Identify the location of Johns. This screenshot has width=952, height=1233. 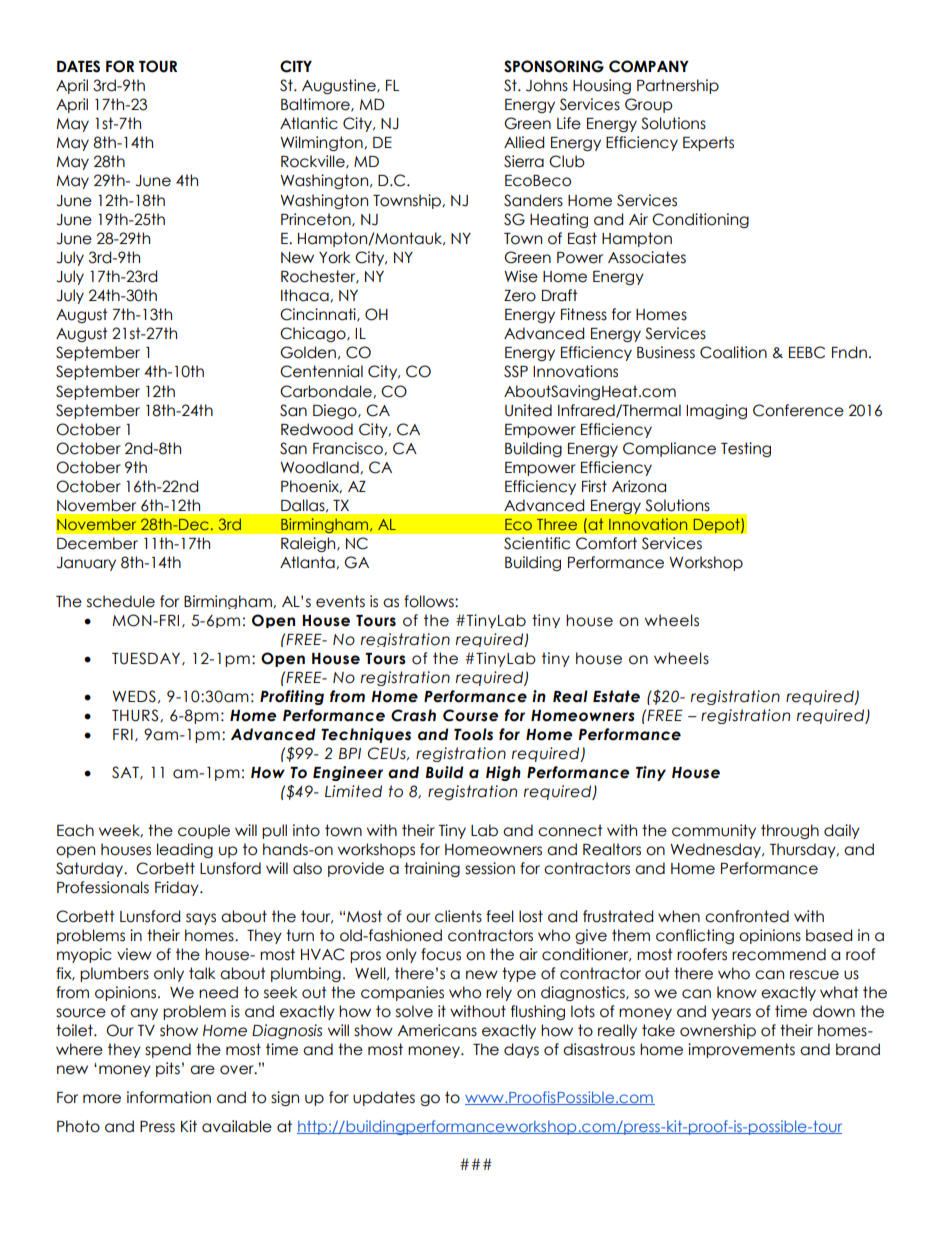
(547, 85).
